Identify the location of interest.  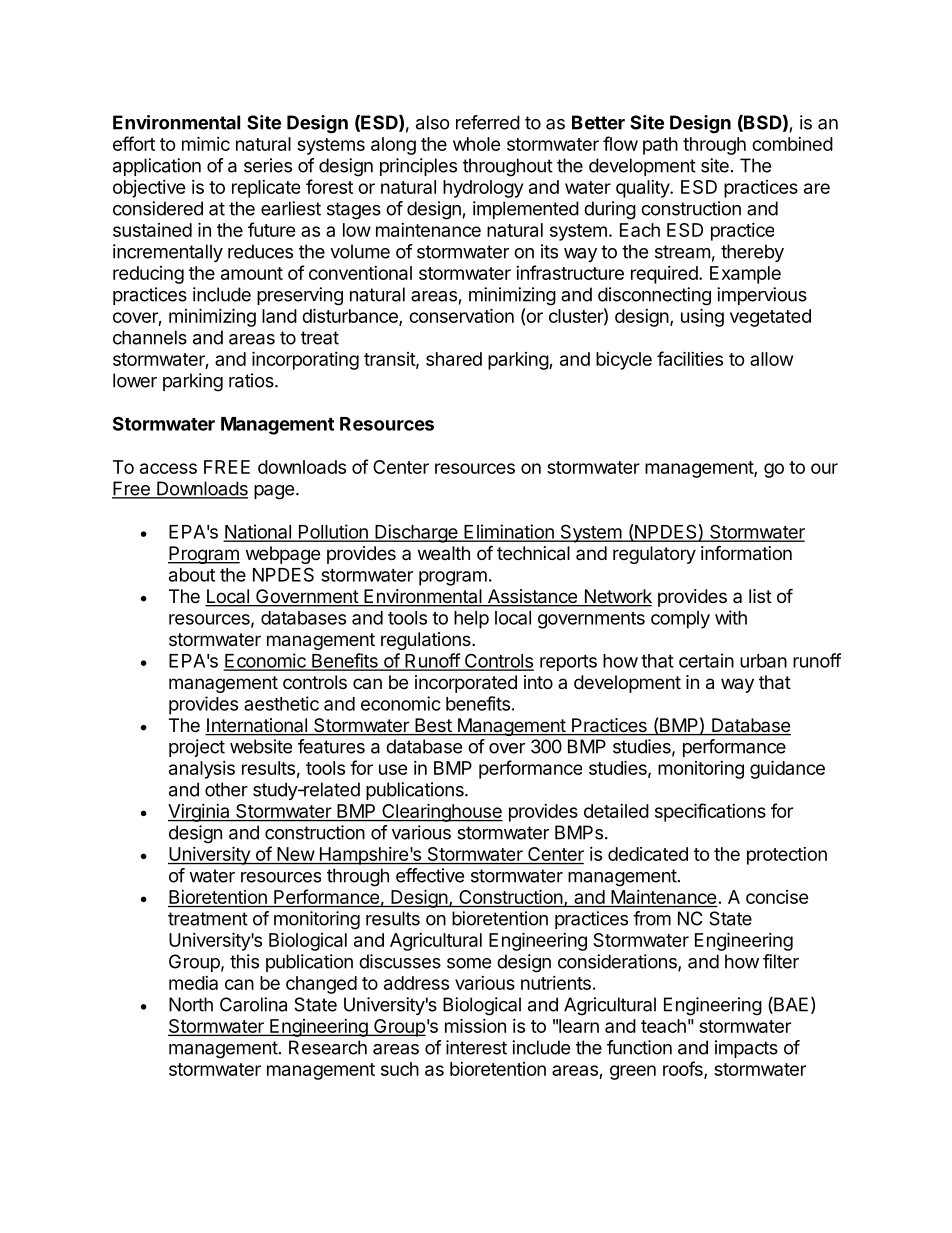
(476, 1047).
